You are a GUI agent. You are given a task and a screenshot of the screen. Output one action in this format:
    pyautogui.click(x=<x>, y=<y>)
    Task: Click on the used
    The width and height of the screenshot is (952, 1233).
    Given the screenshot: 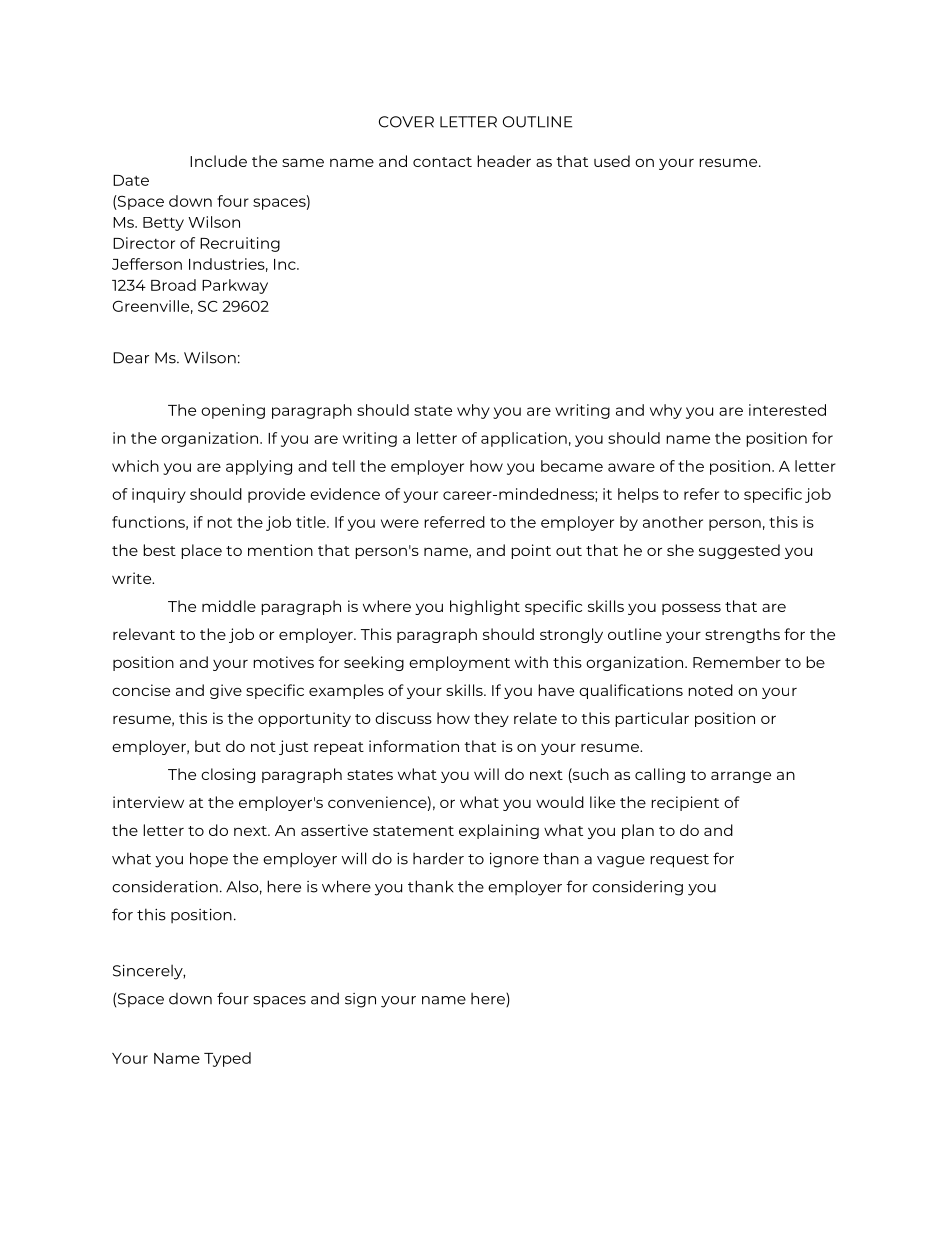 What is the action you would take?
    pyautogui.click(x=612, y=161)
